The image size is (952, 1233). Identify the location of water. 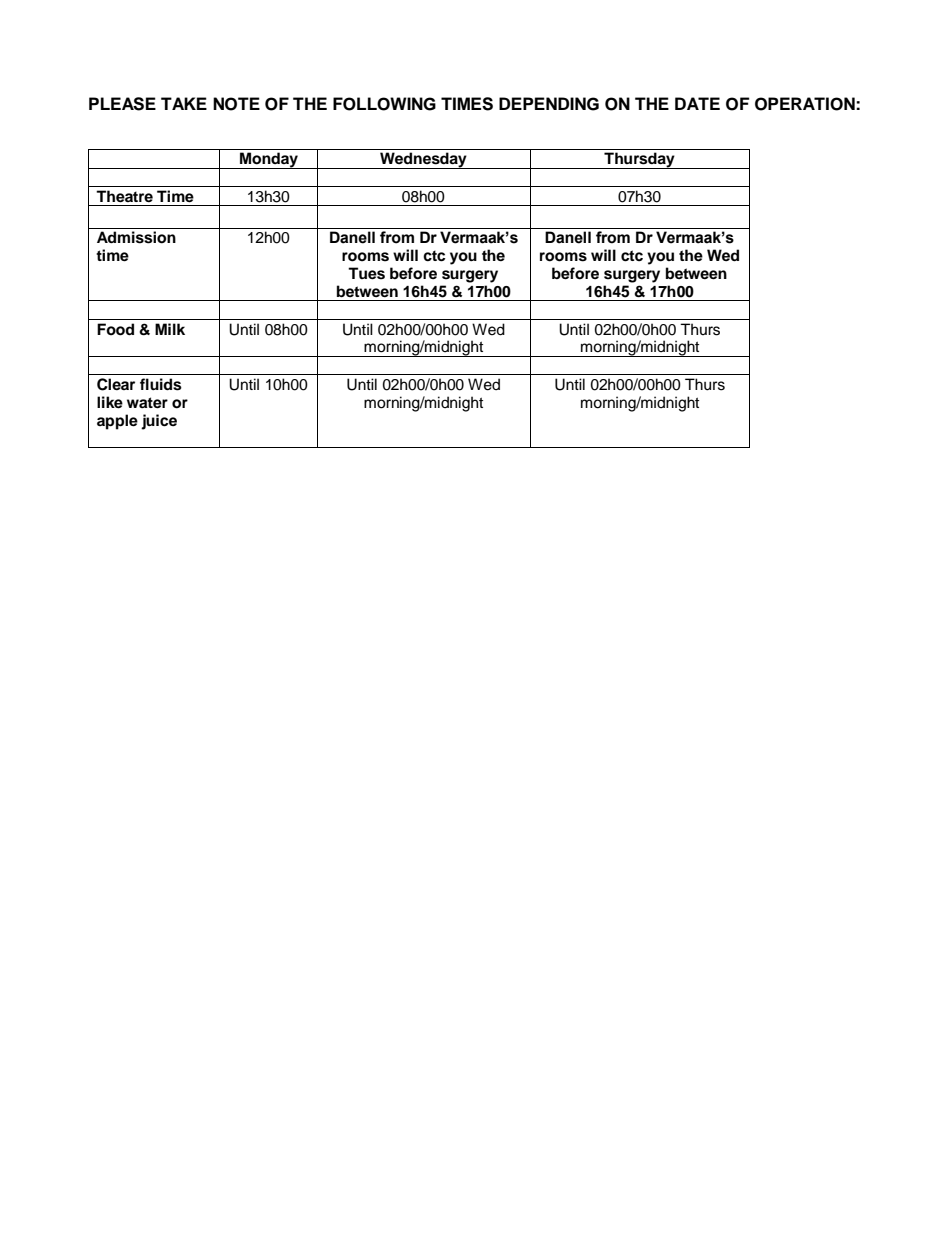
(147, 403).
